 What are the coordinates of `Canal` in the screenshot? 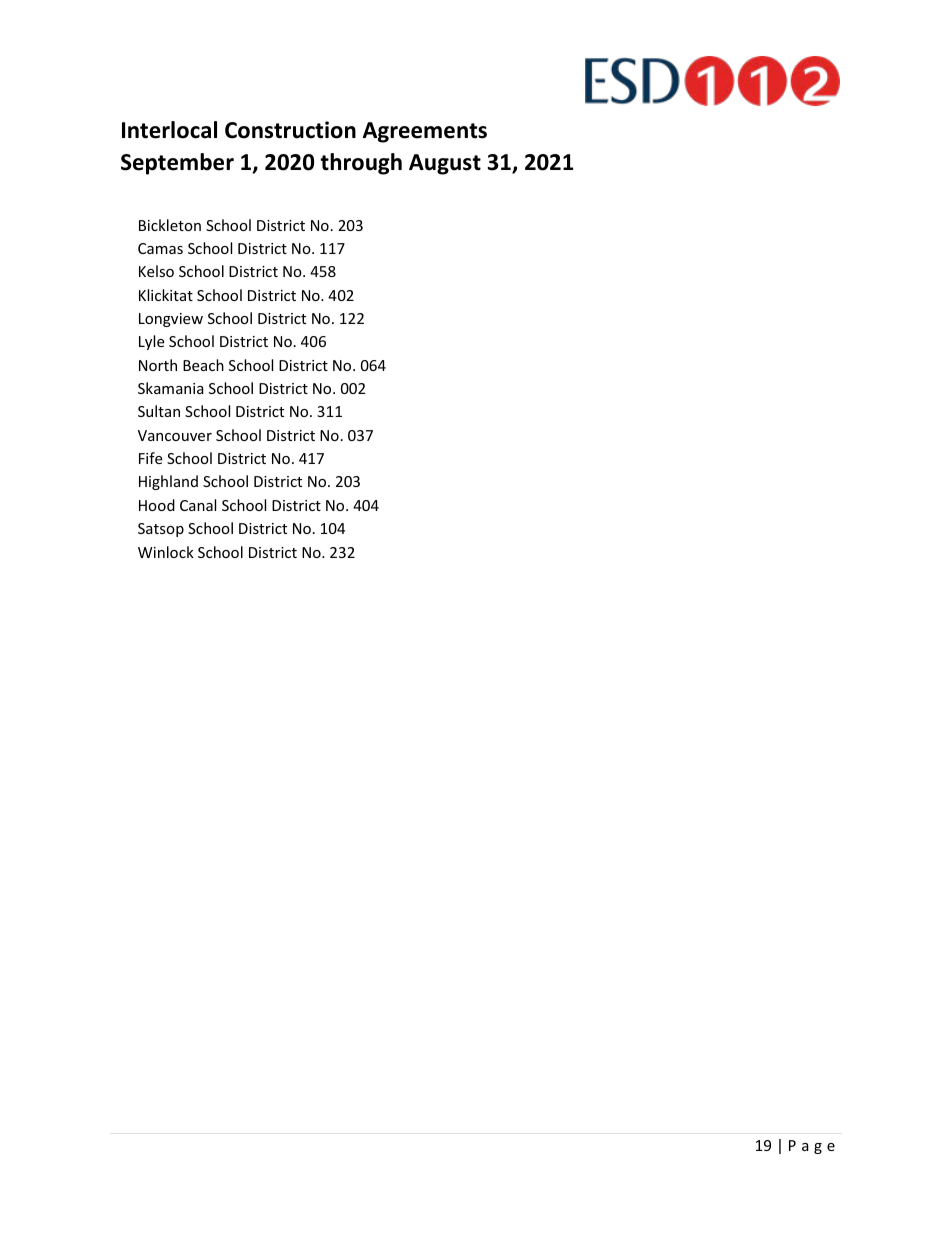 It's located at (198, 505).
